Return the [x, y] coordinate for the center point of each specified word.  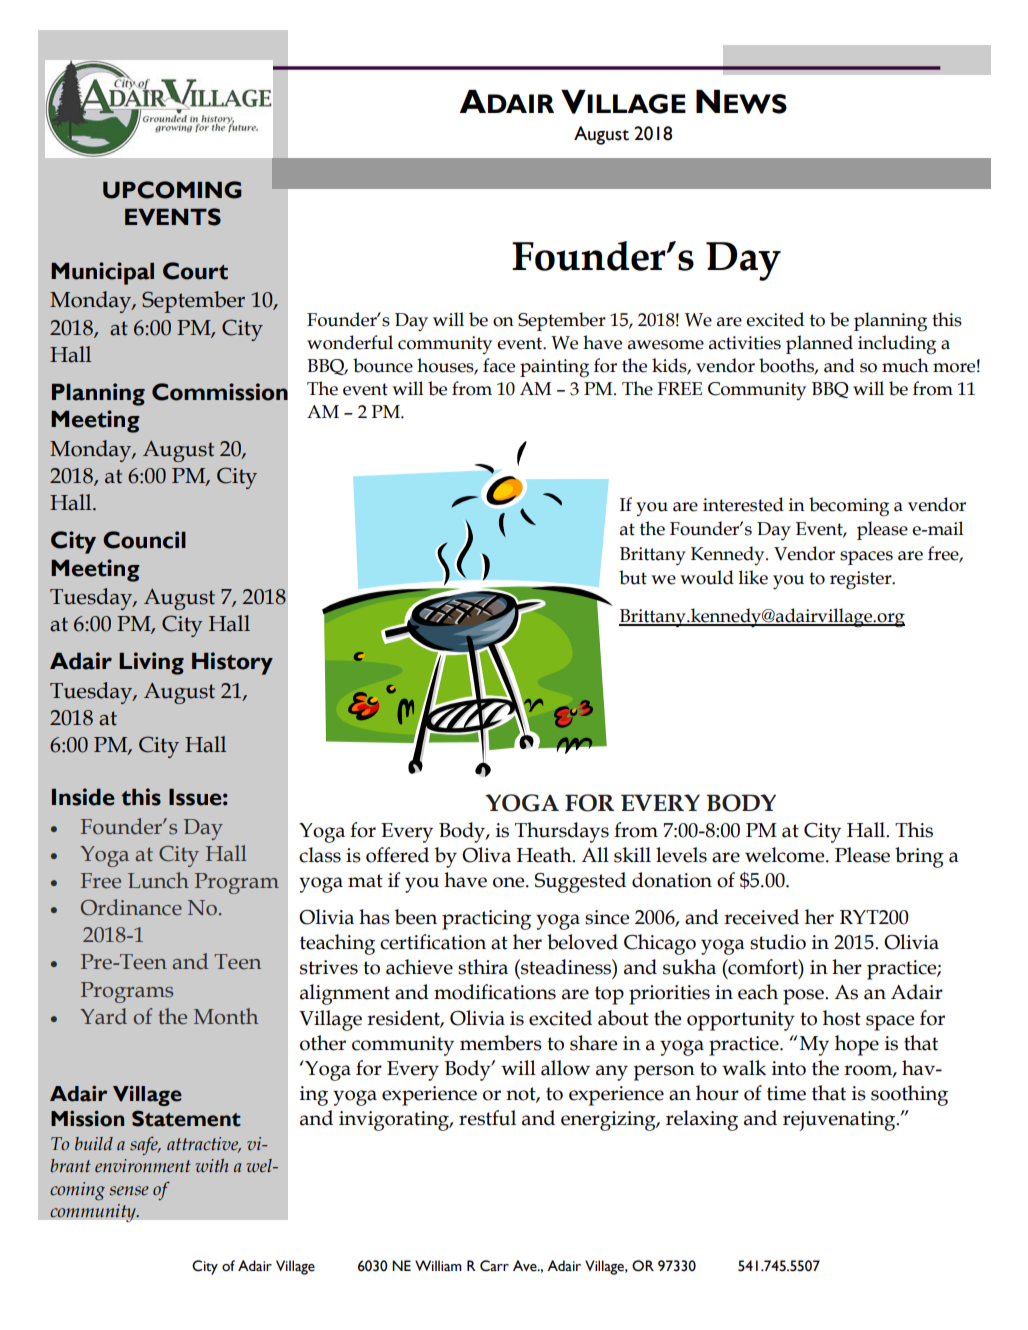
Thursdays [562, 832]
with [212, 1165]
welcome [786, 855]
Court [195, 271]
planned [819, 344]
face [499, 365]
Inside [83, 797]
